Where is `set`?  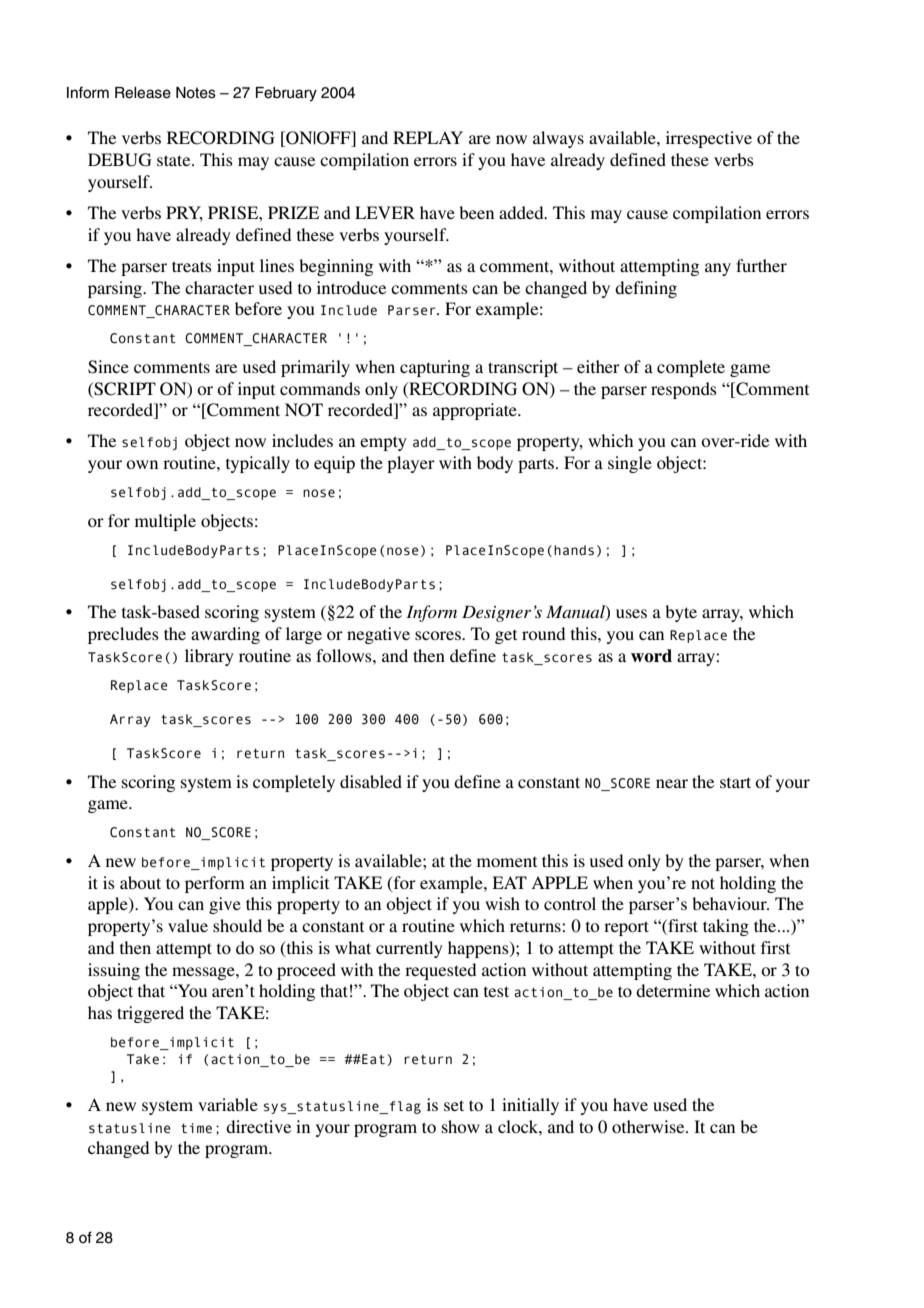 set is located at coordinates (454, 1105).
